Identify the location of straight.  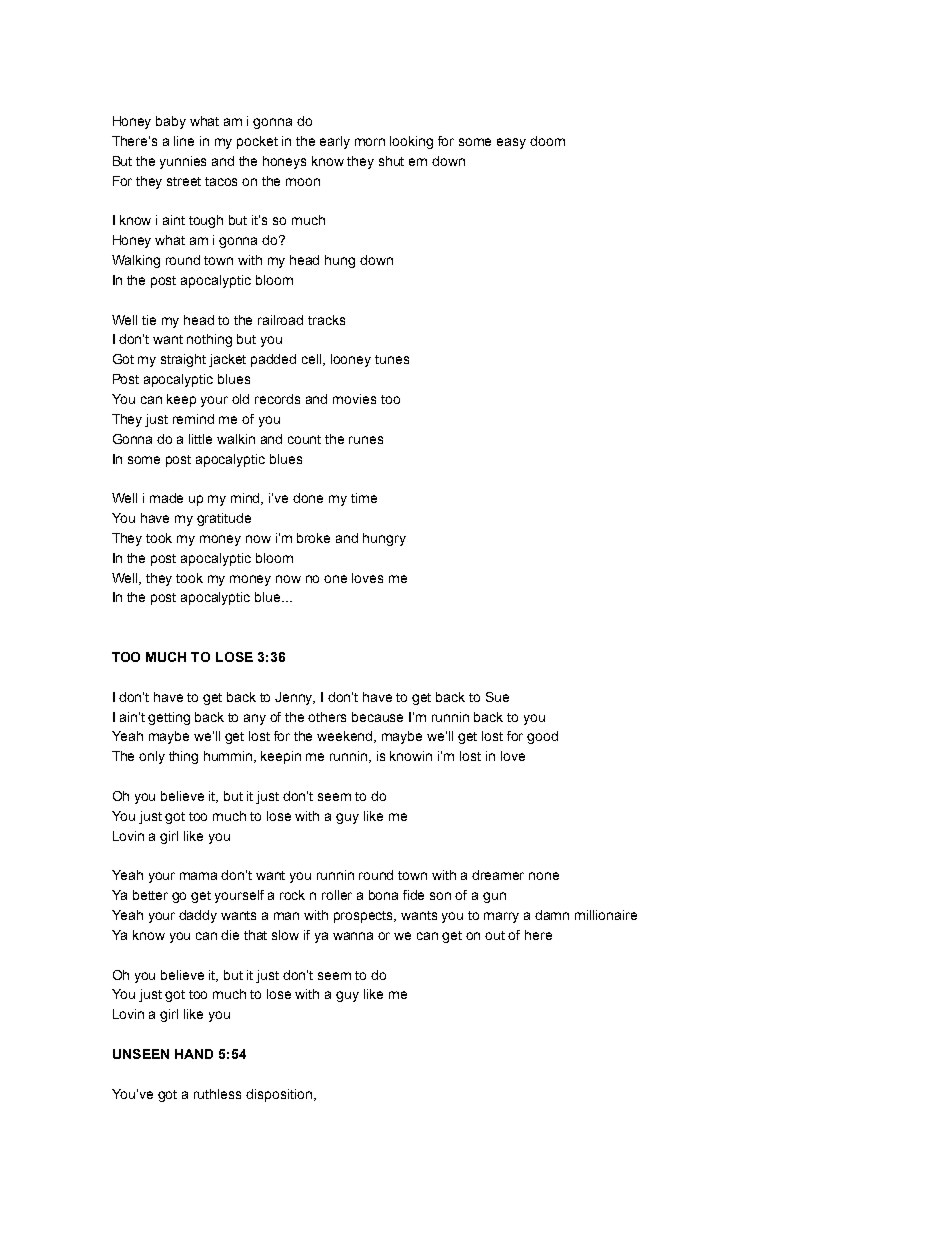
(183, 360).
